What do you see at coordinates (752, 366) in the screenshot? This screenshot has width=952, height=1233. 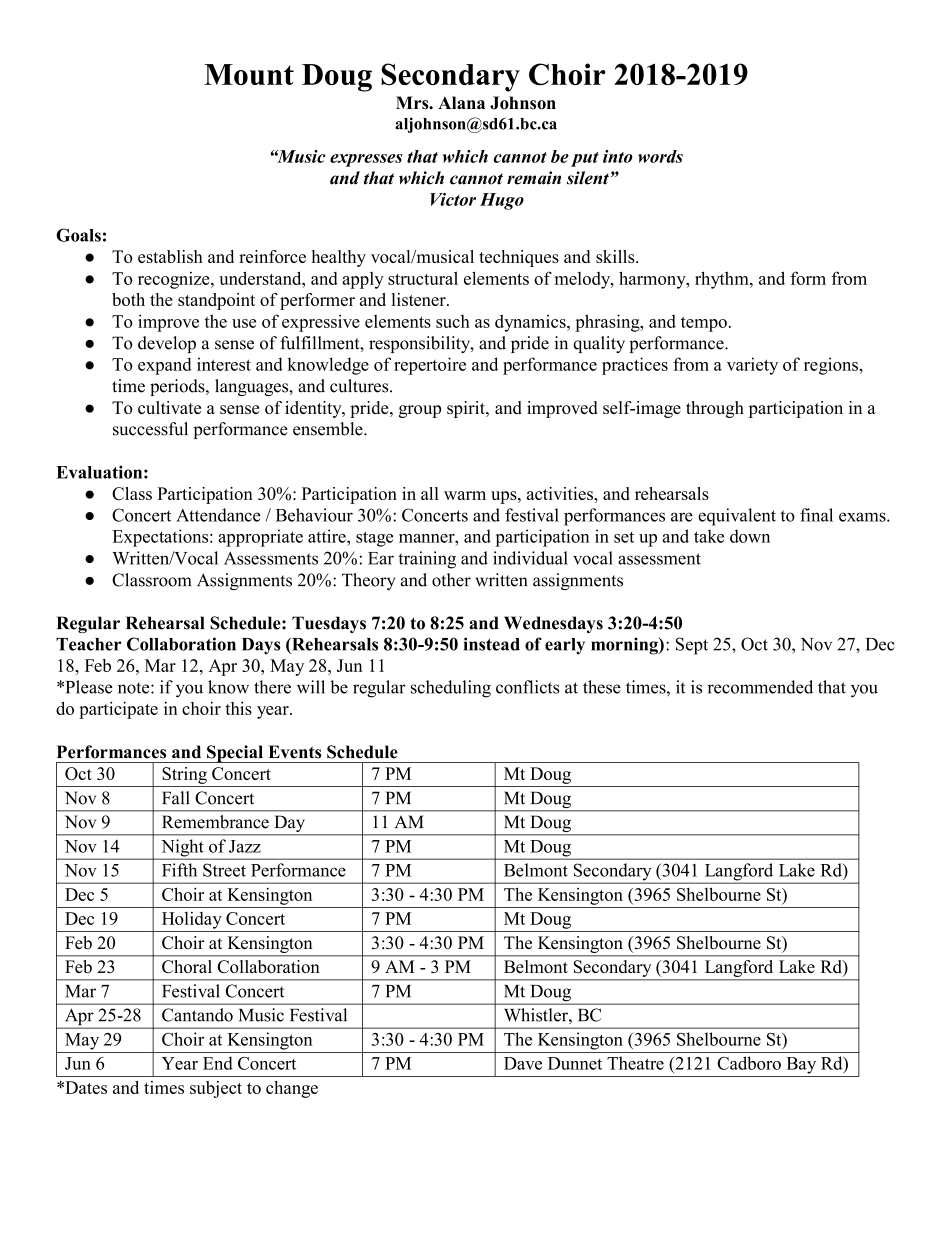 I see `variety` at bounding box center [752, 366].
